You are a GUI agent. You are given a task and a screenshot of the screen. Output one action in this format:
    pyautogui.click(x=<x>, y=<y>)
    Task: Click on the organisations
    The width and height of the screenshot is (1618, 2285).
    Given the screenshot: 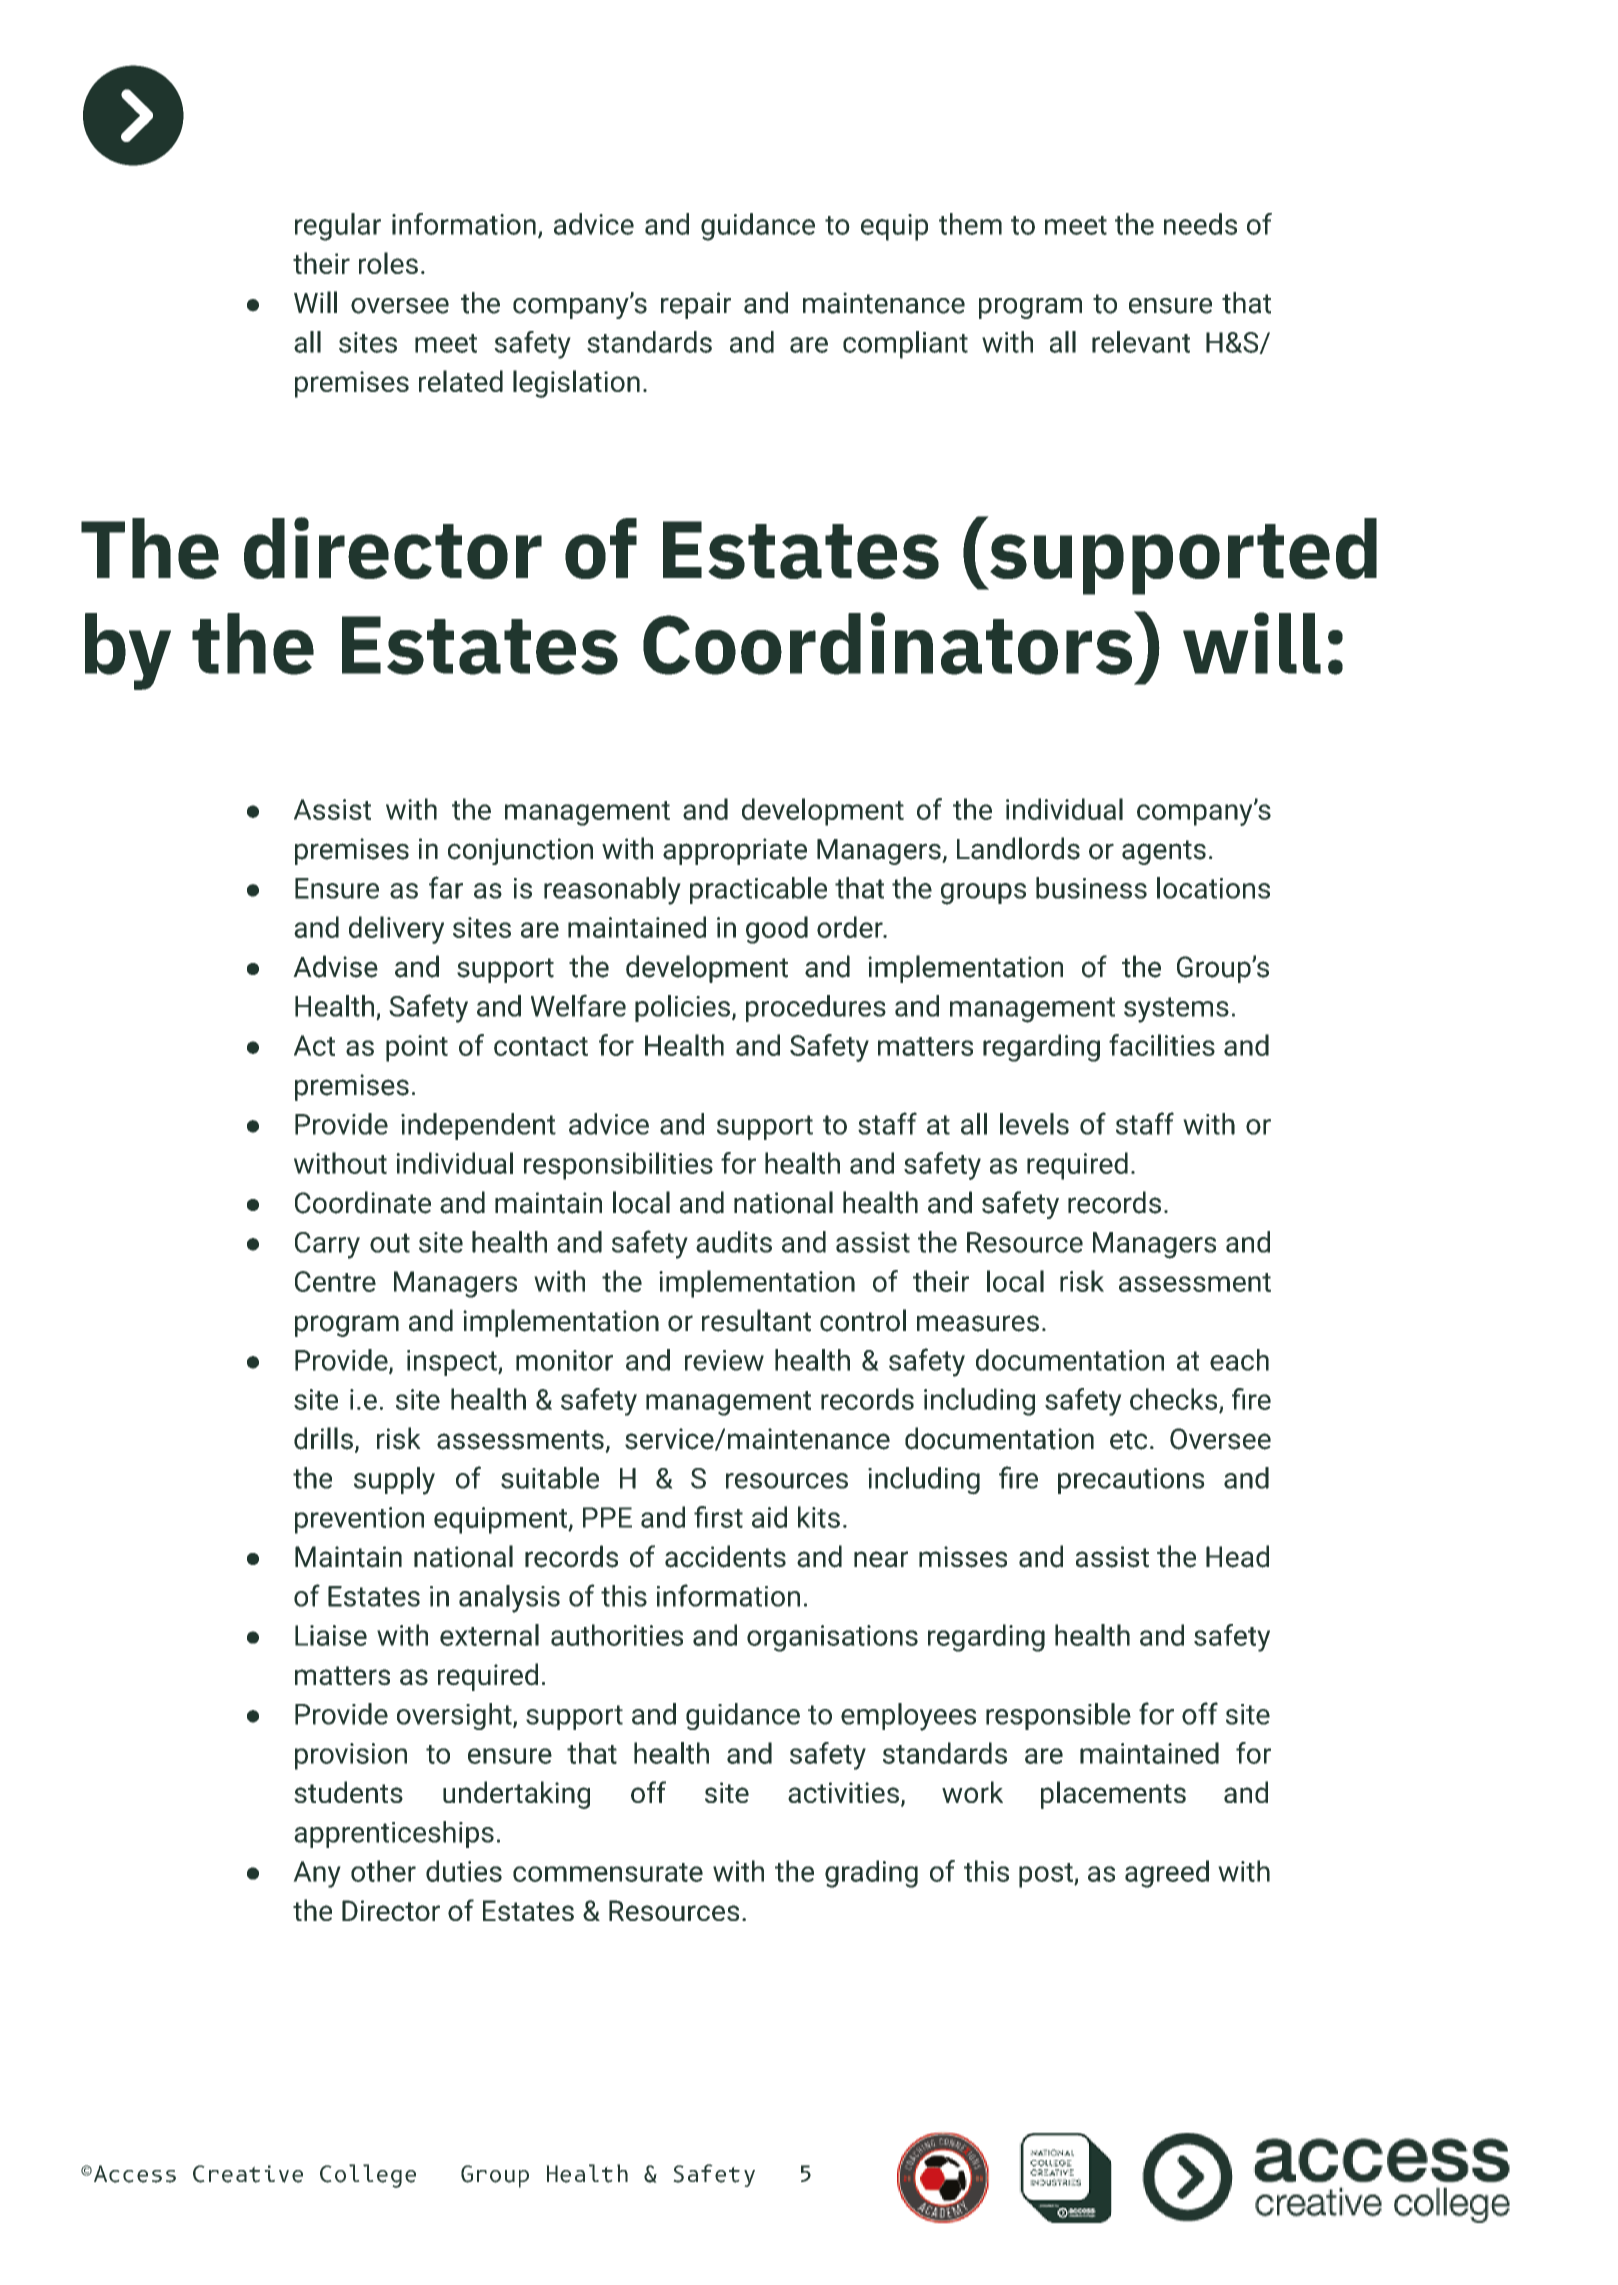 What is the action you would take?
    pyautogui.click(x=832, y=1638)
